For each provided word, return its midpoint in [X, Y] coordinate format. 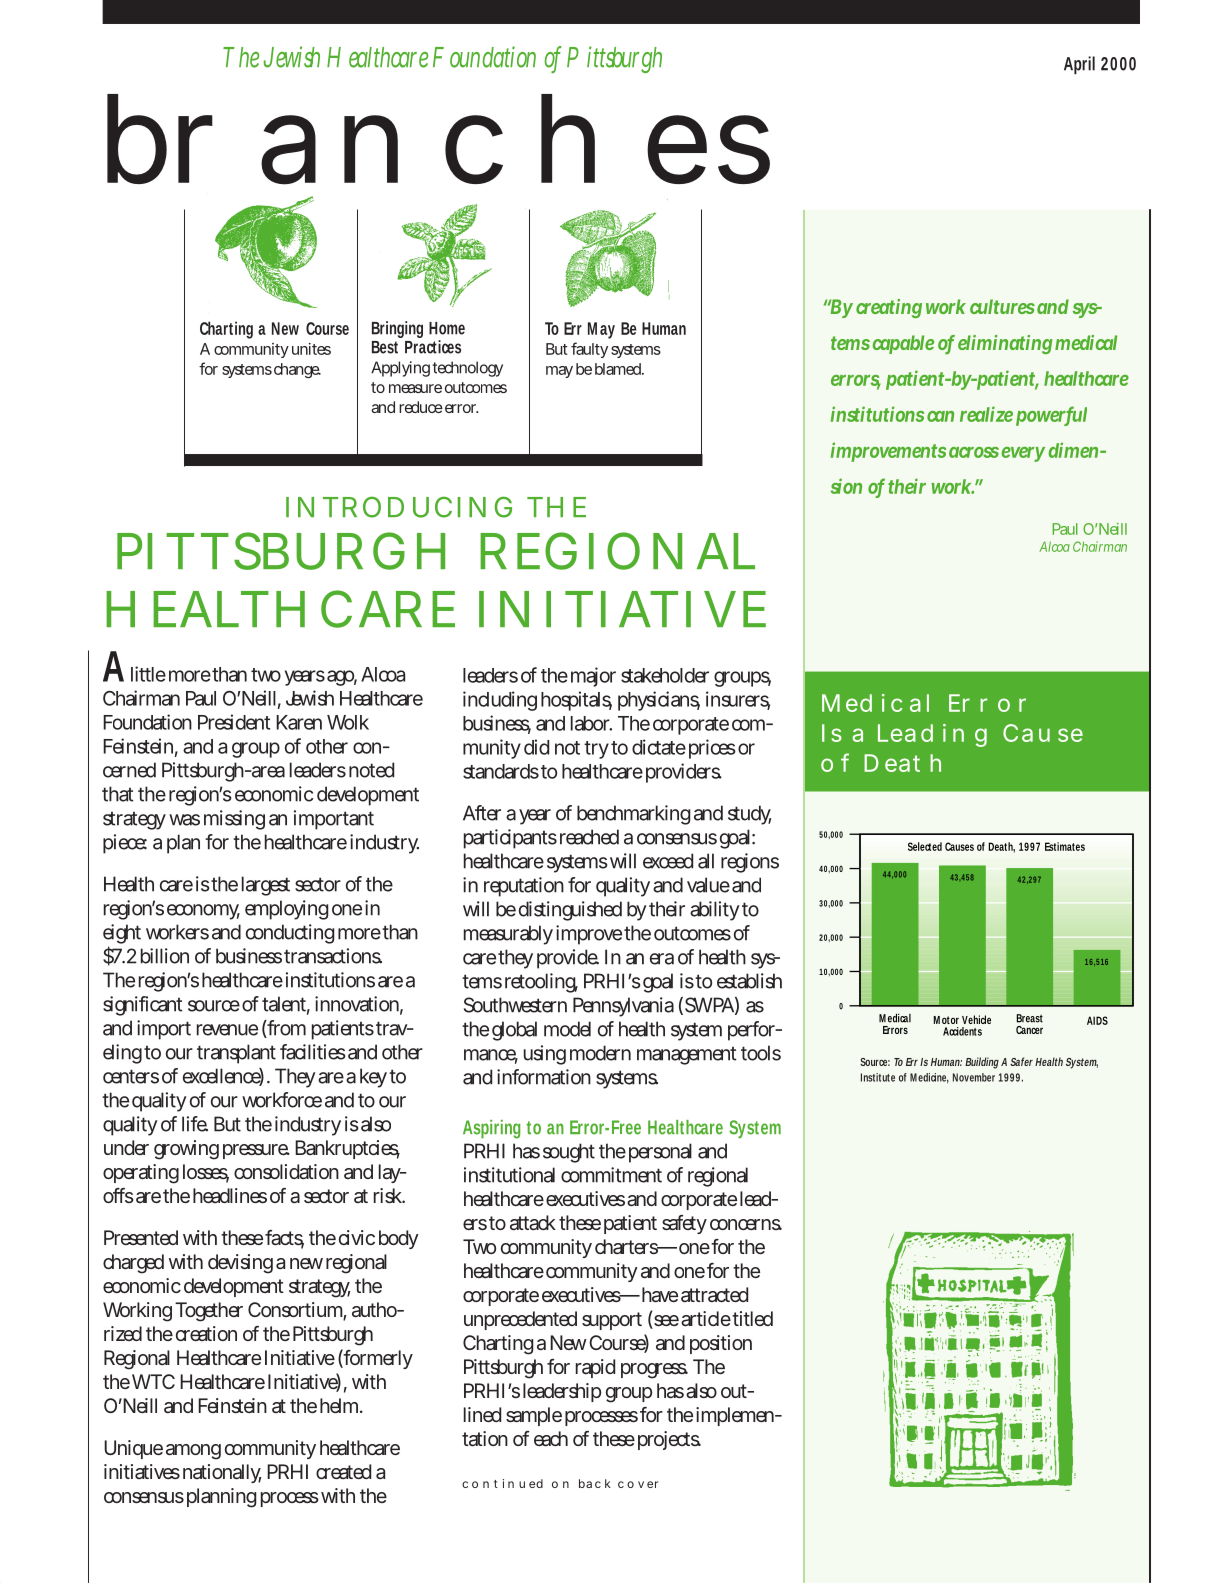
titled [752, 1318]
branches [438, 139]
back [595, 1483]
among [193, 1452]
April [1079, 65]
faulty [589, 350]
